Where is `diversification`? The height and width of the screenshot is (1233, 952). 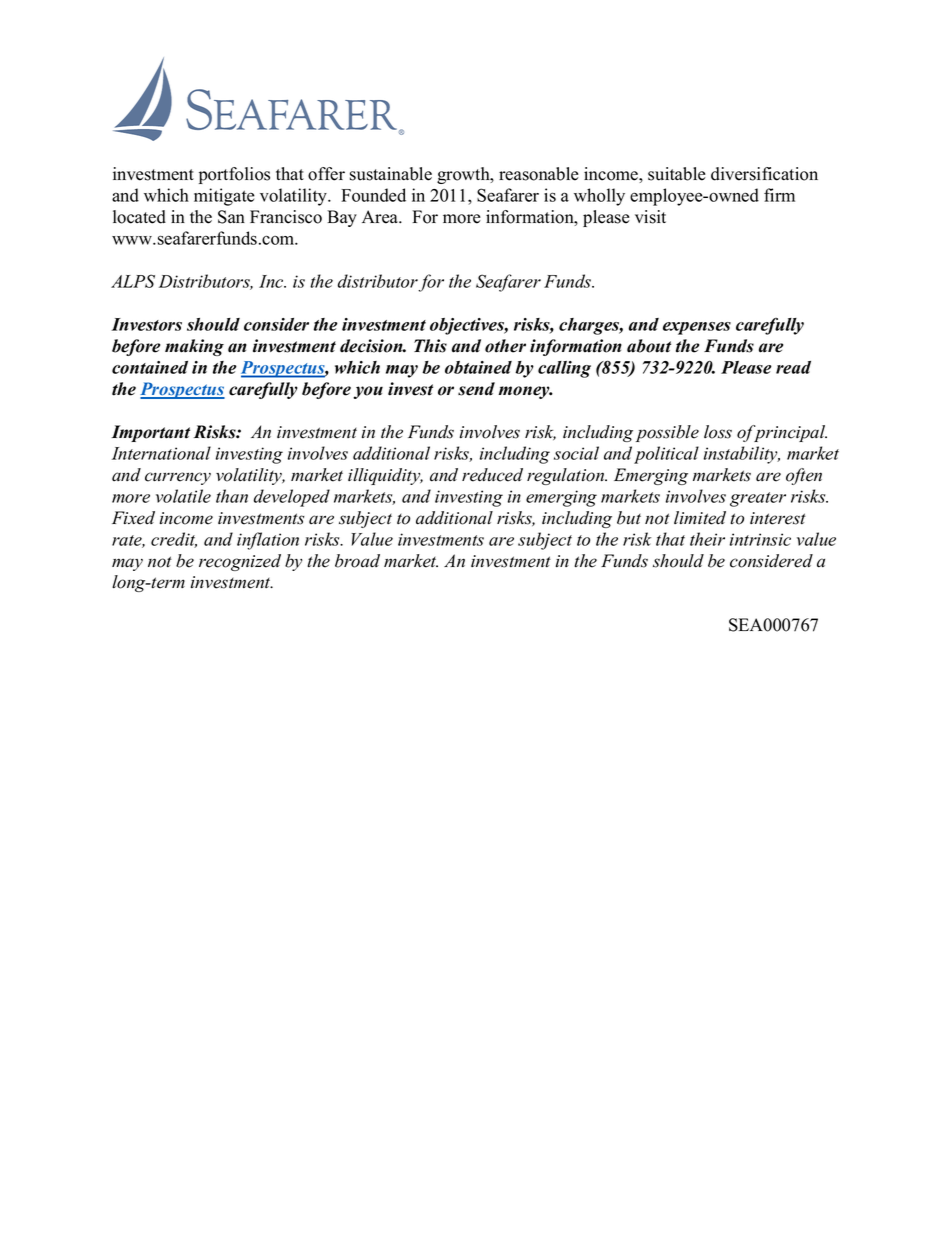
diversification is located at coordinates (764, 174).
